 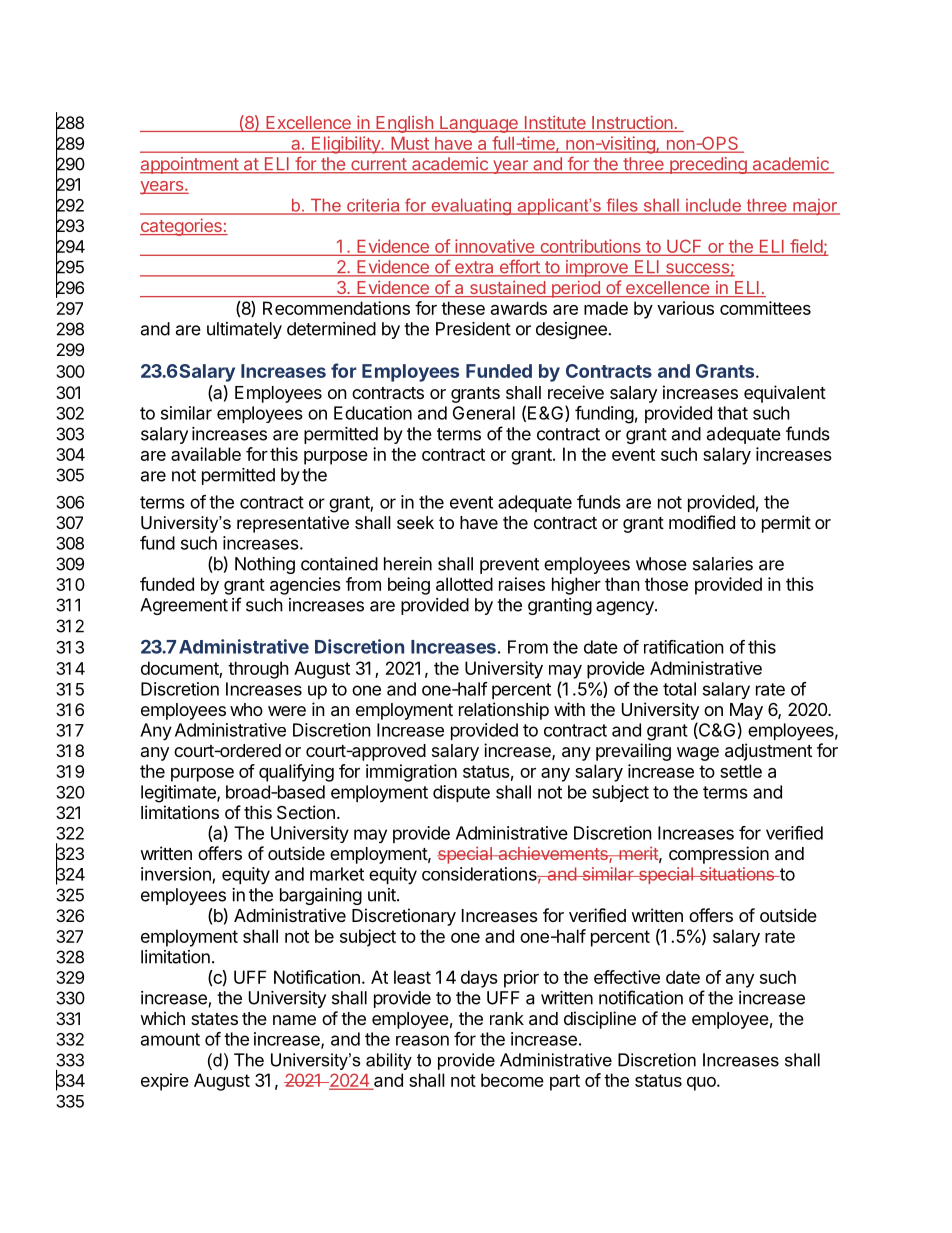 I want to click on quo, so click(x=702, y=1084).
